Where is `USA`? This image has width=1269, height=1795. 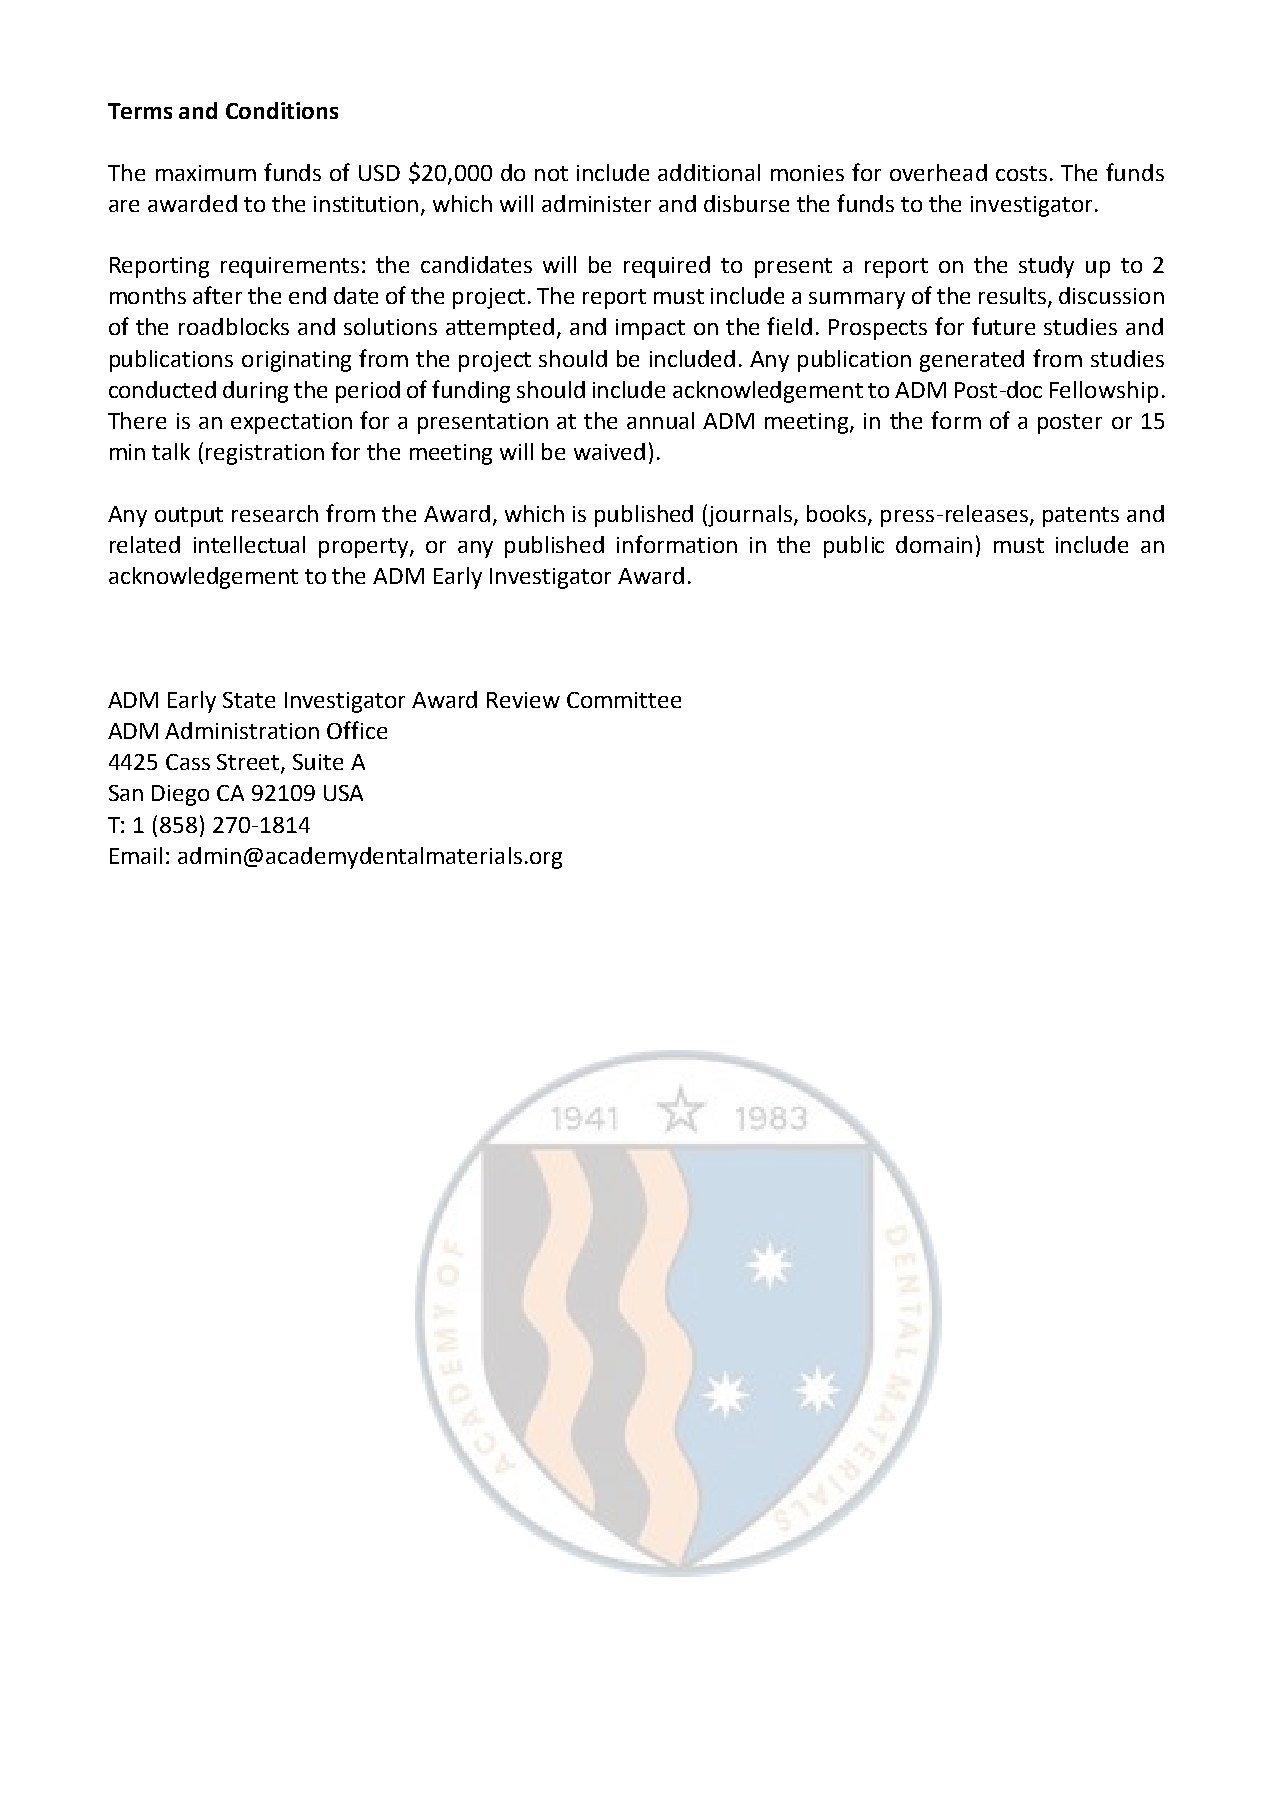 USA is located at coordinates (343, 793).
